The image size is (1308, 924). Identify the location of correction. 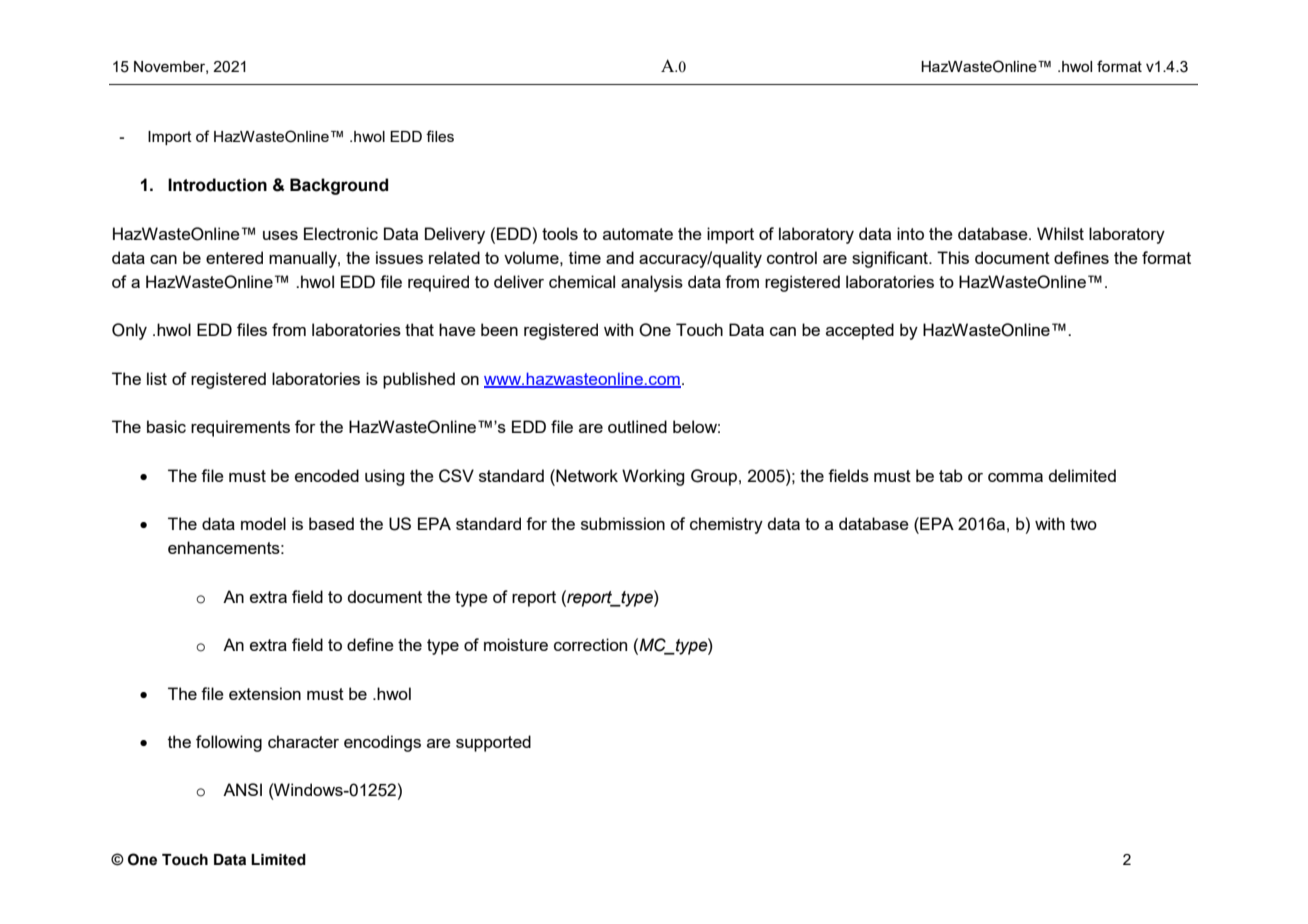
(590, 644).
